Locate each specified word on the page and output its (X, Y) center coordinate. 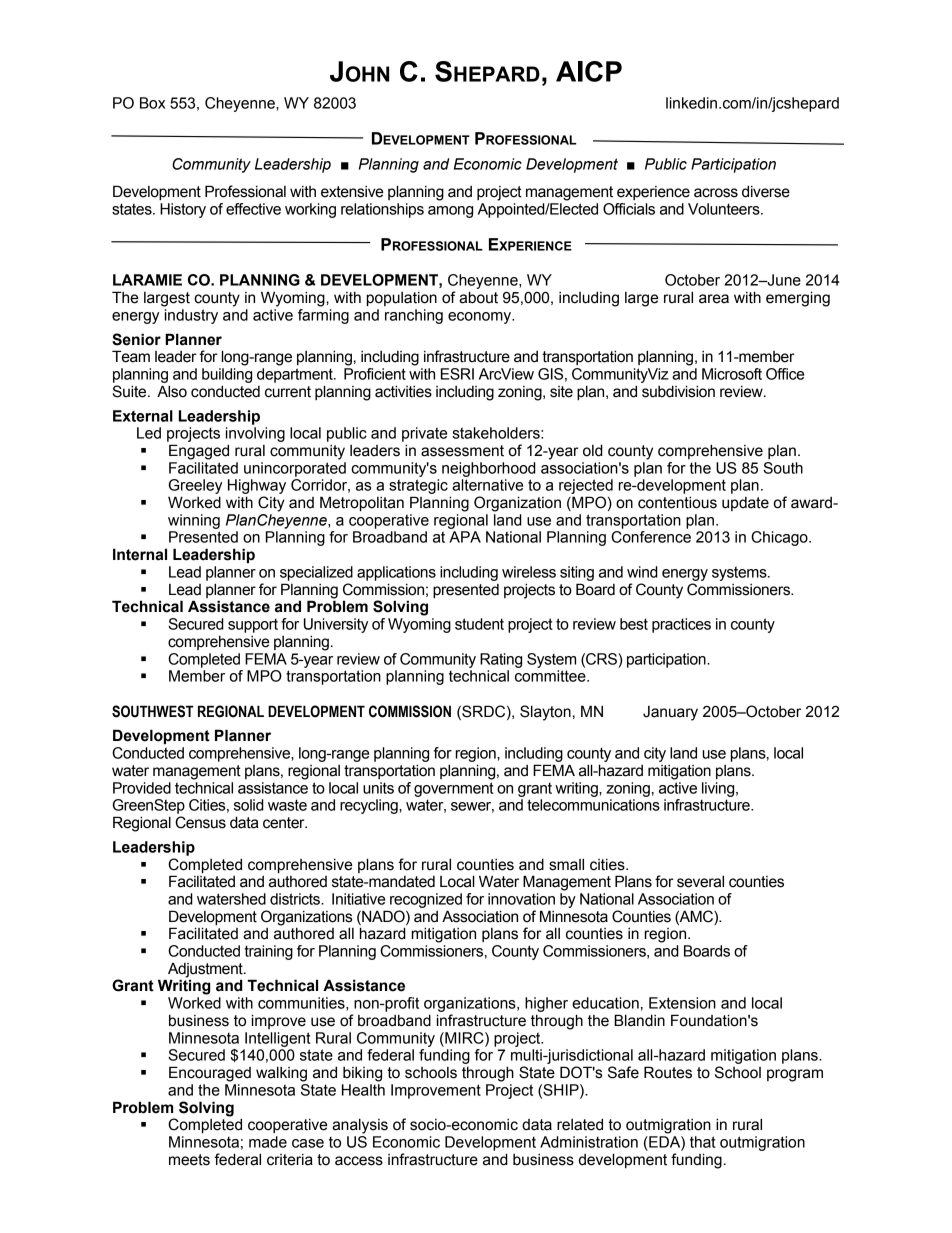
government (454, 789)
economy (481, 318)
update (745, 504)
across (716, 193)
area (714, 299)
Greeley (195, 486)
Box (152, 103)
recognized (426, 900)
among (450, 212)
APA (465, 537)
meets (189, 1160)
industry (191, 316)
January (670, 713)
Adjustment (206, 971)
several (700, 881)
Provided (142, 788)
